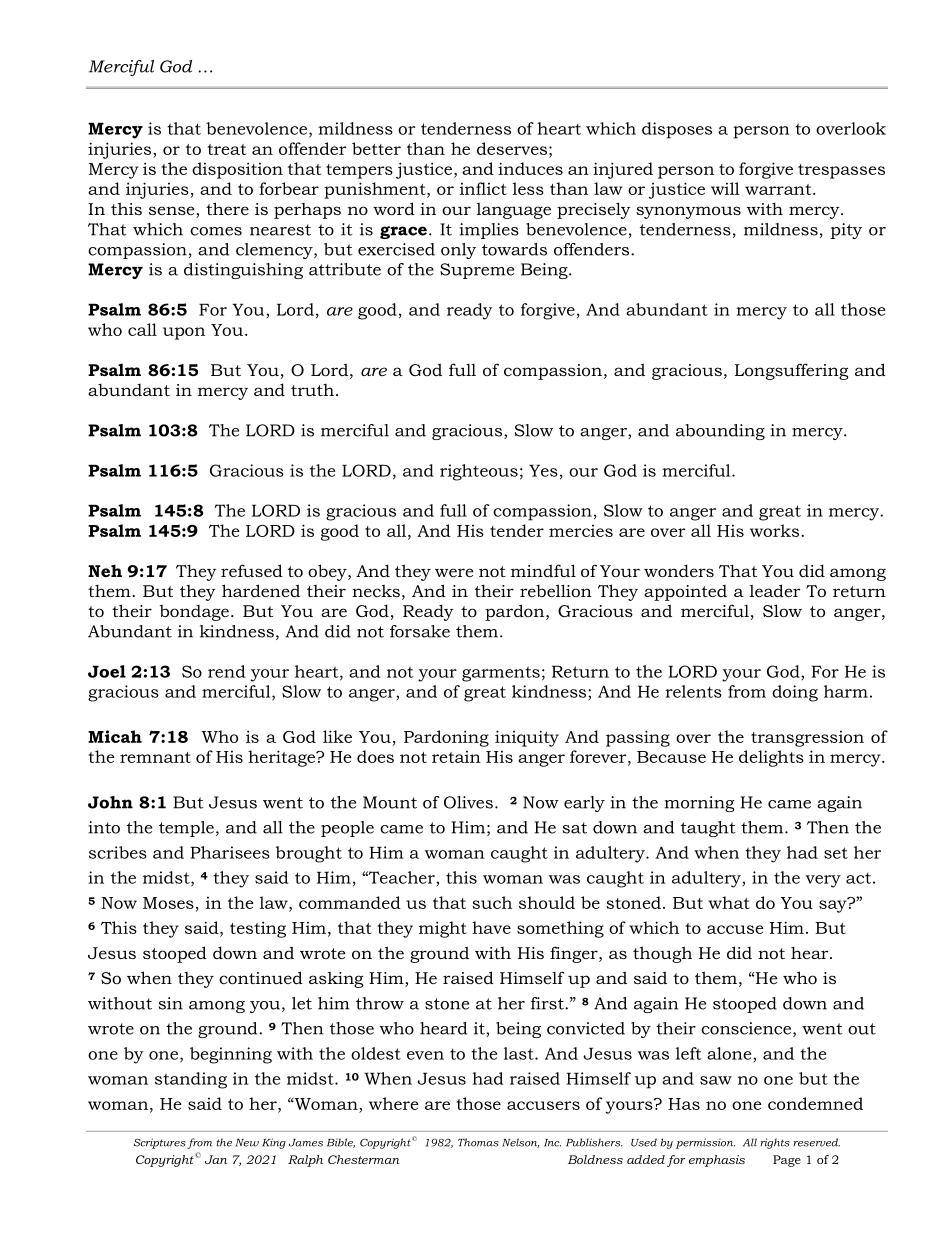  What do you see at coordinates (456, 757) in the screenshot?
I see `retain` at bounding box center [456, 757].
